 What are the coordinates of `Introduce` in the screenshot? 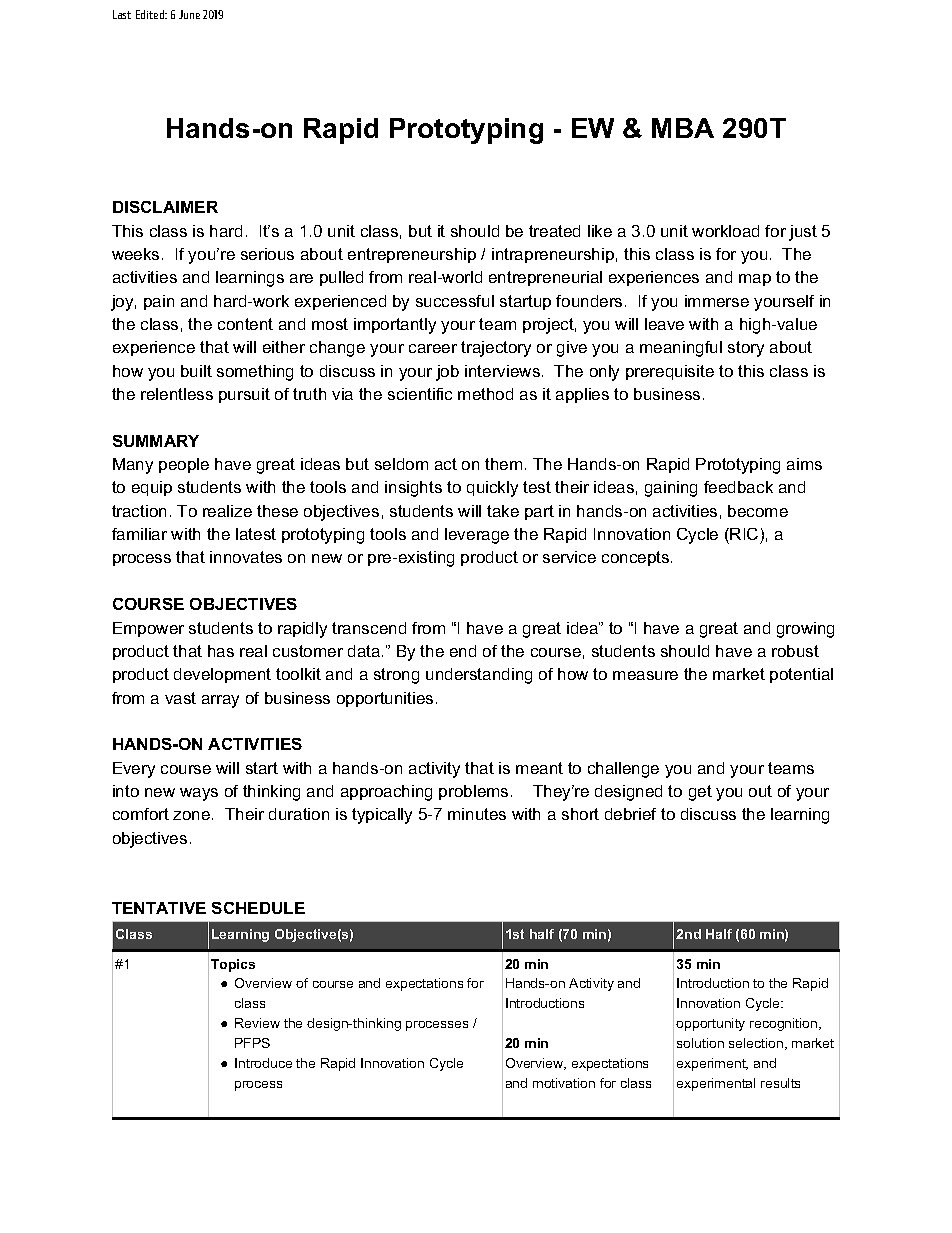 It's located at (263, 1063).
